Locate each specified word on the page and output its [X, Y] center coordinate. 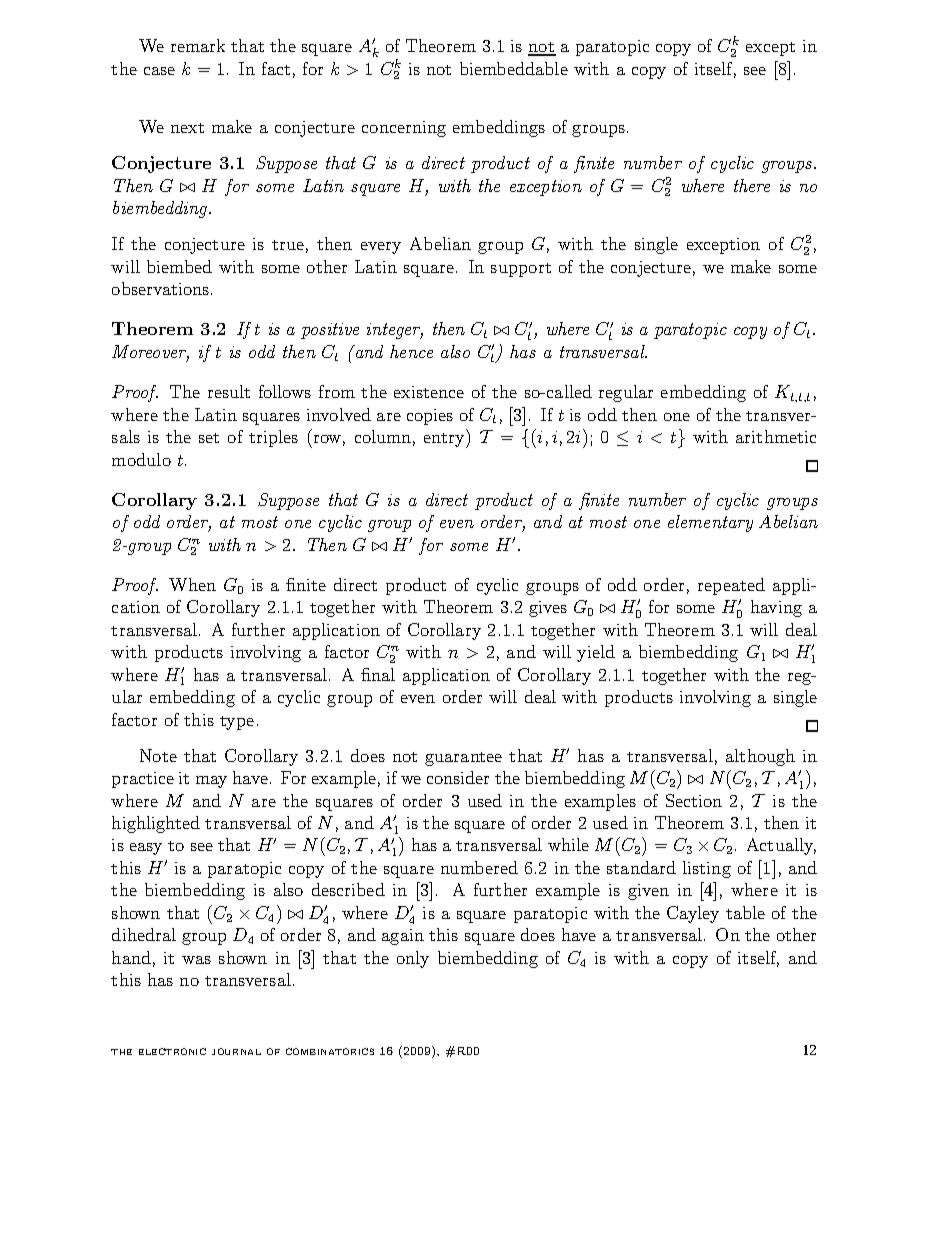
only [413, 959]
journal [236, 1051]
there [752, 185]
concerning [404, 129]
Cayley [693, 914]
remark [198, 45]
